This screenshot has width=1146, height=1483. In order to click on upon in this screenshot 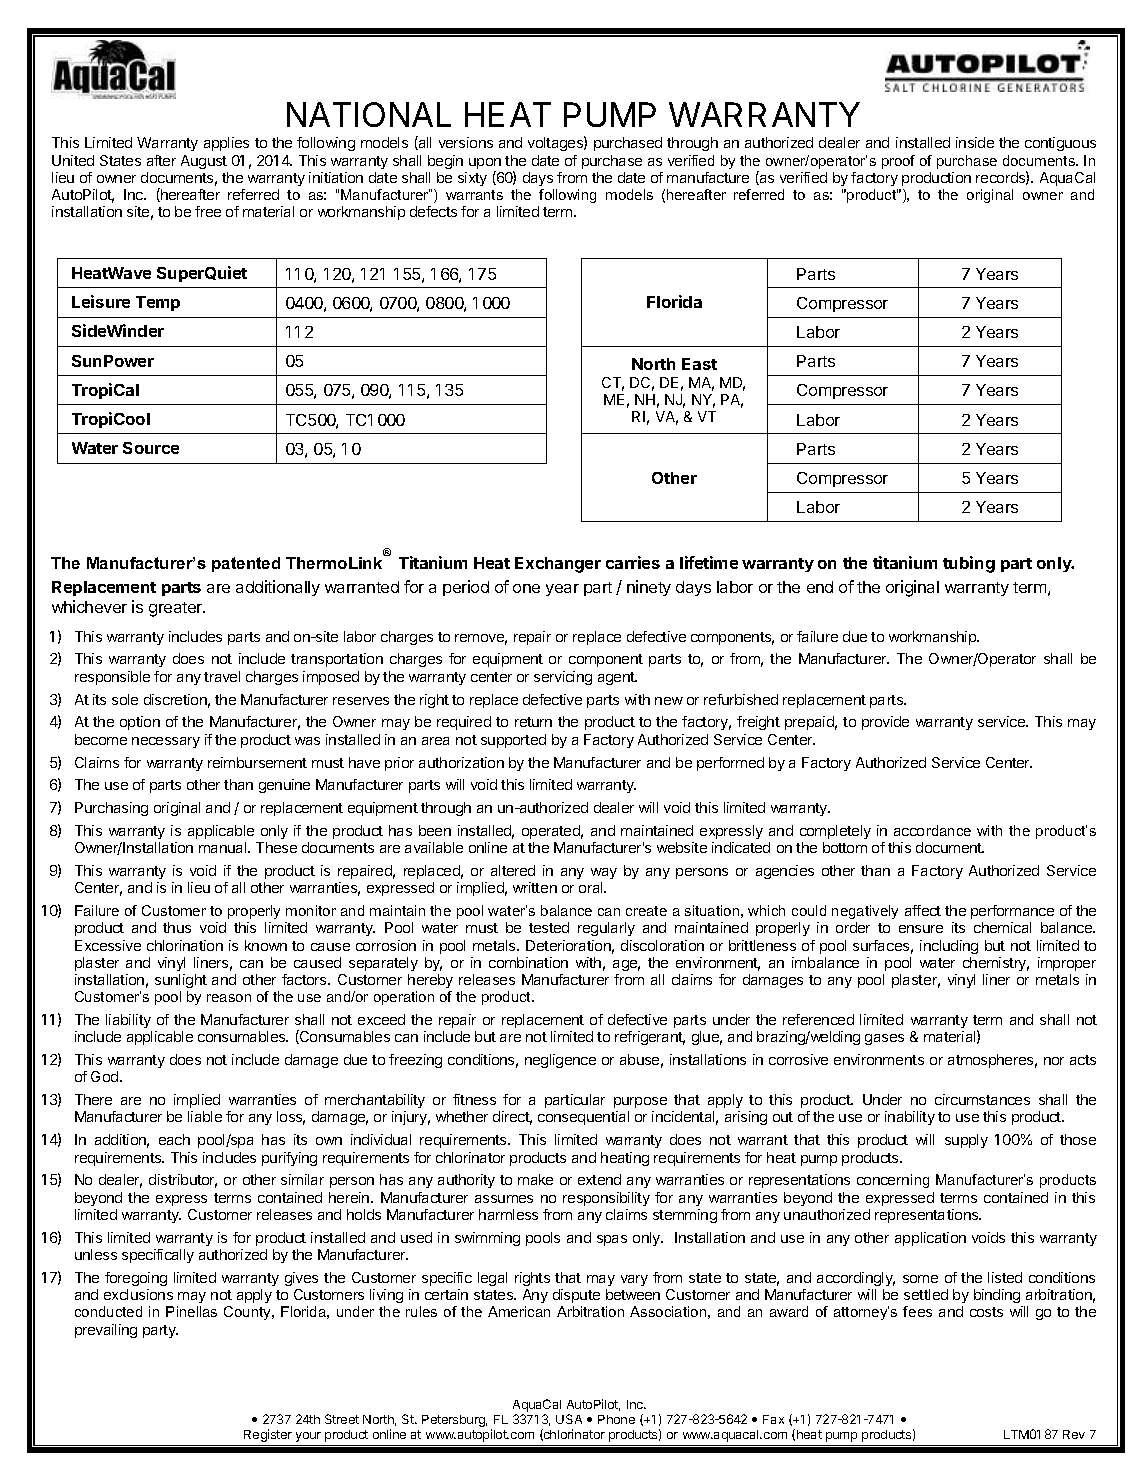, I will do `click(485, 165)`.
